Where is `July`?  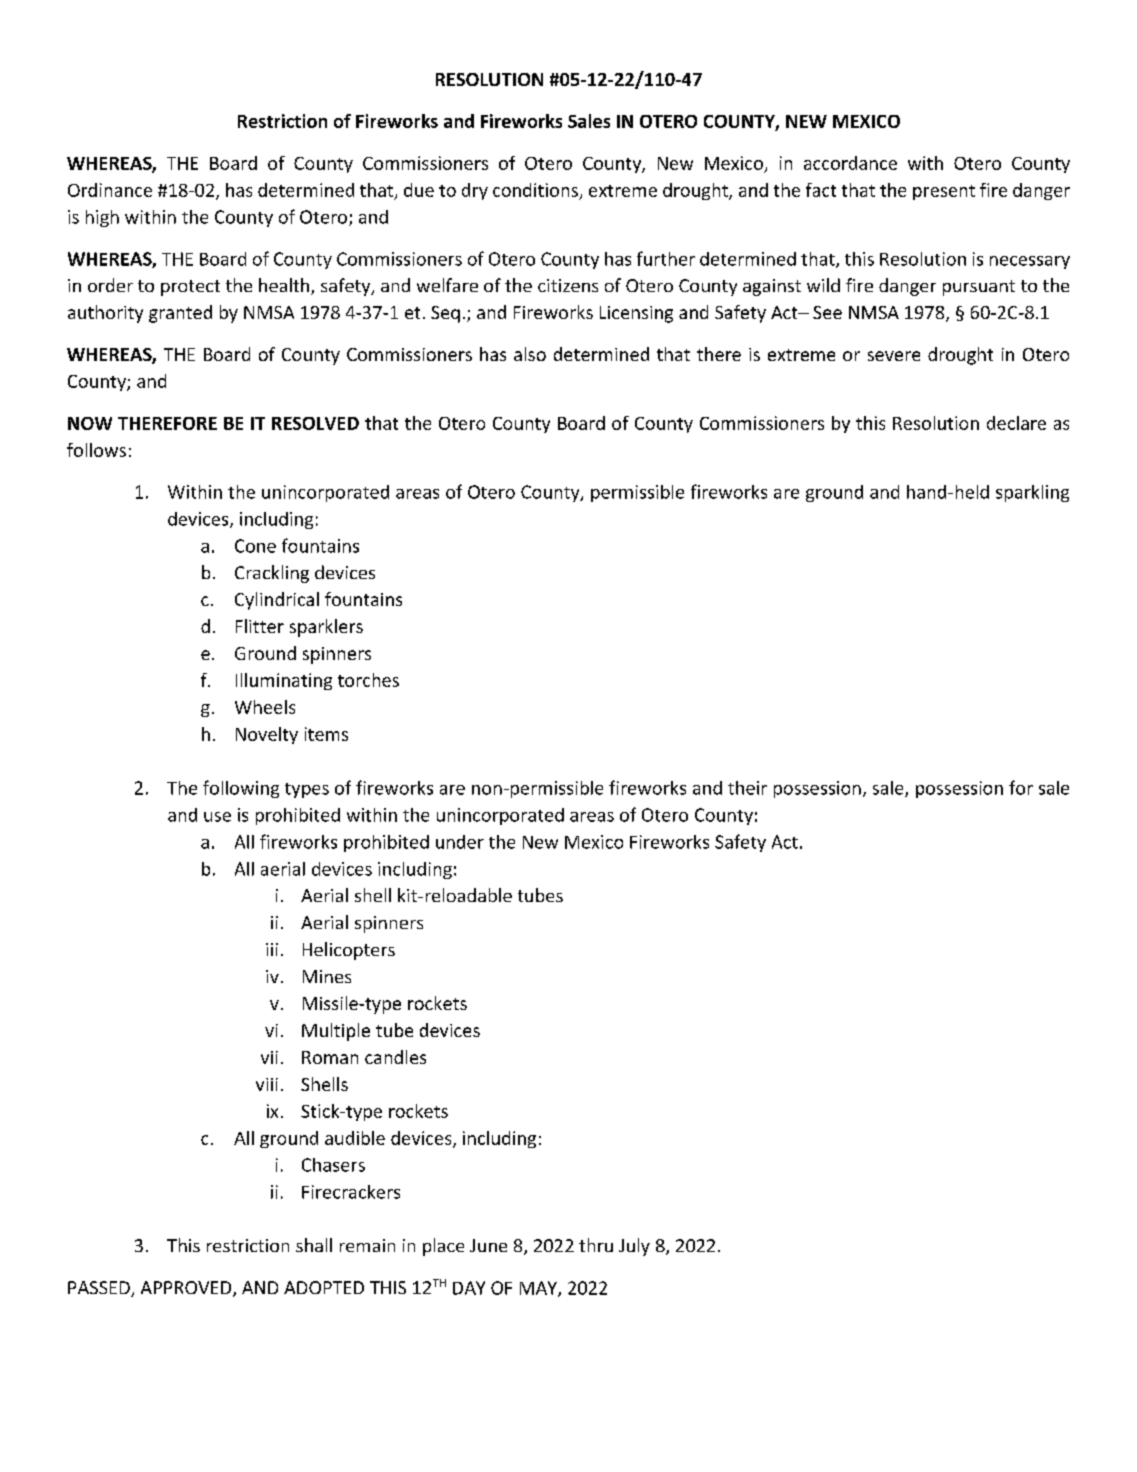
July is located at coordinates (634, 1247).
